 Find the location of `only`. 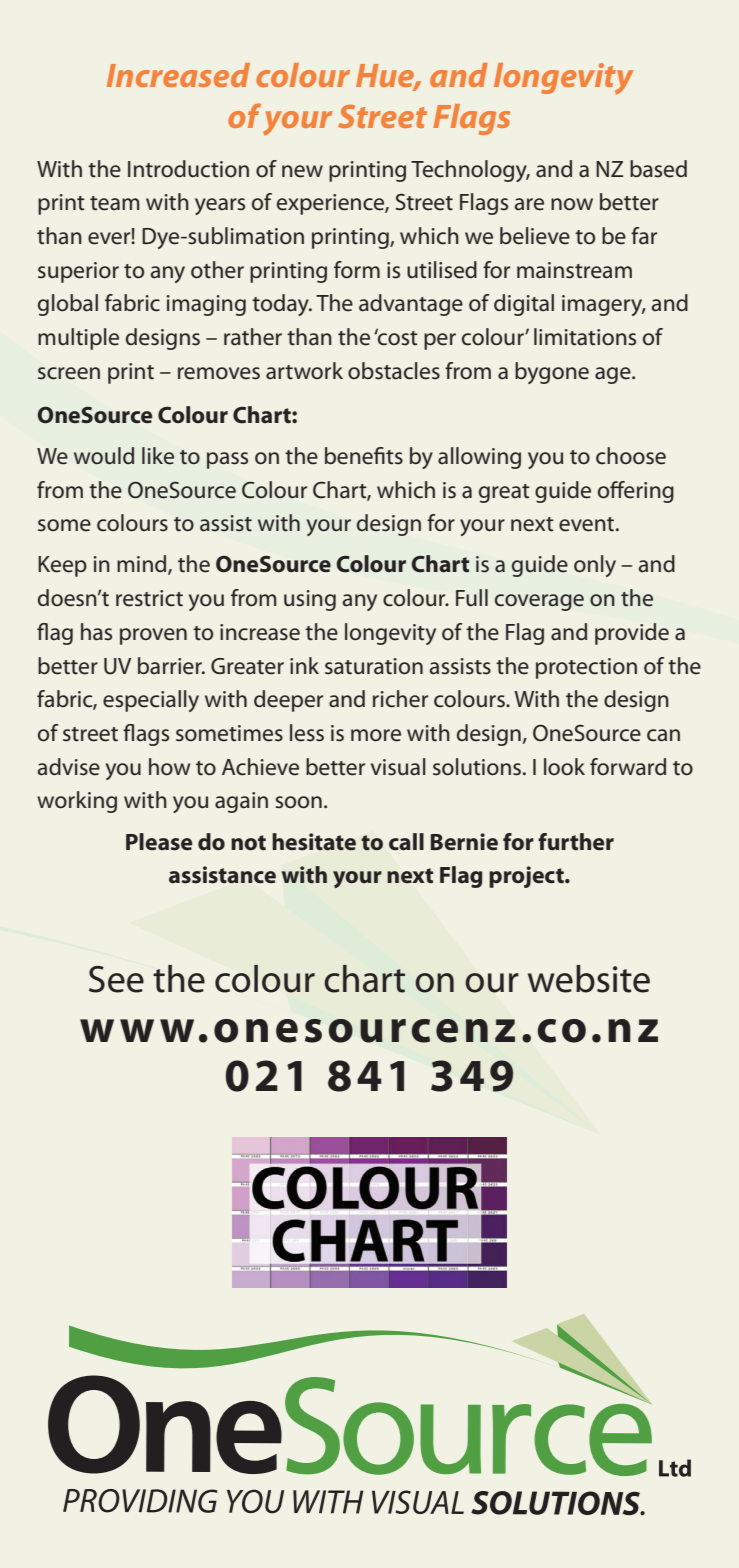

only is located at coordinates (595, 566).
